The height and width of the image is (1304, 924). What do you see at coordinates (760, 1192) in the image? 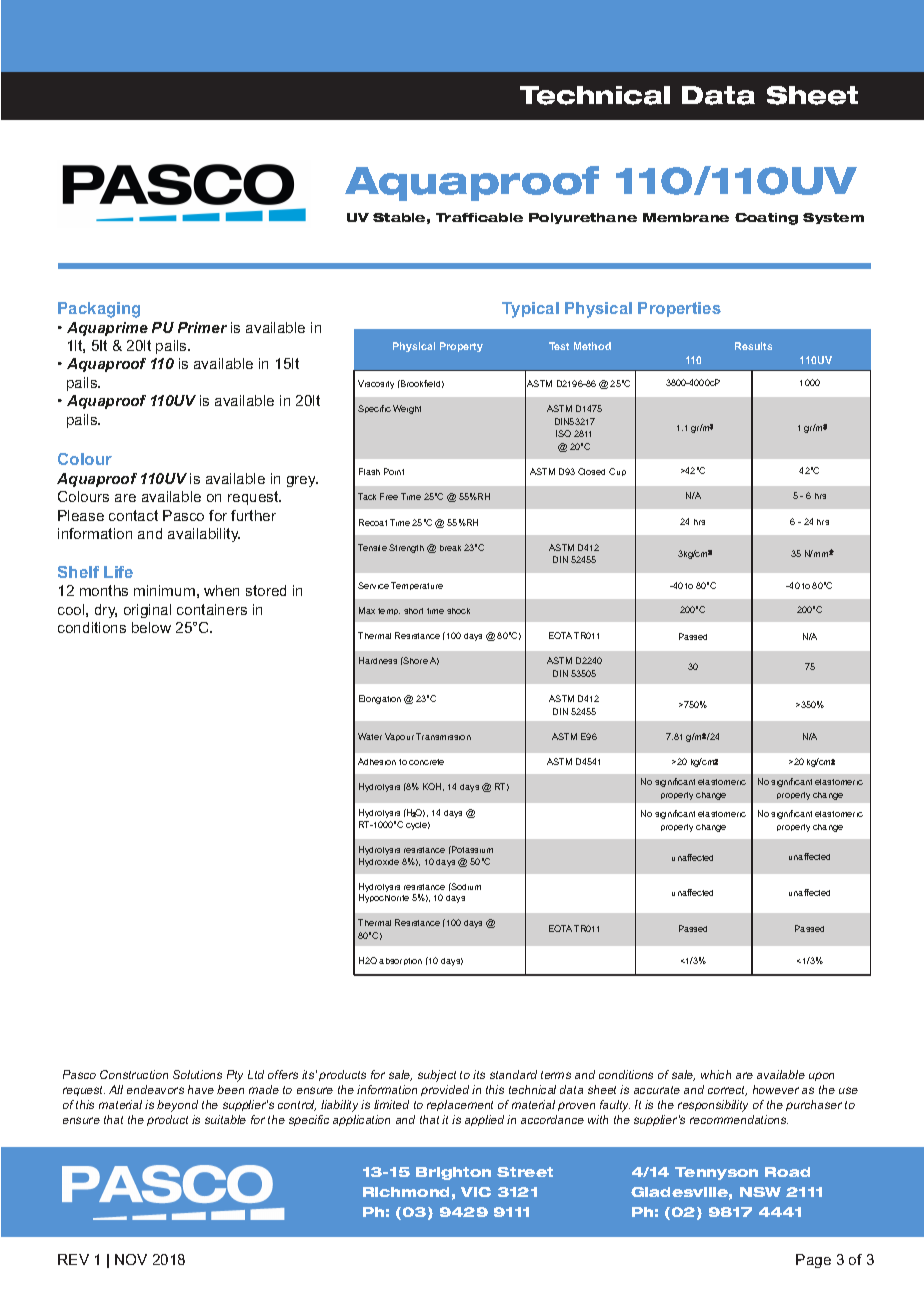
I see `NSW` at bounding box center [760, 1192].
